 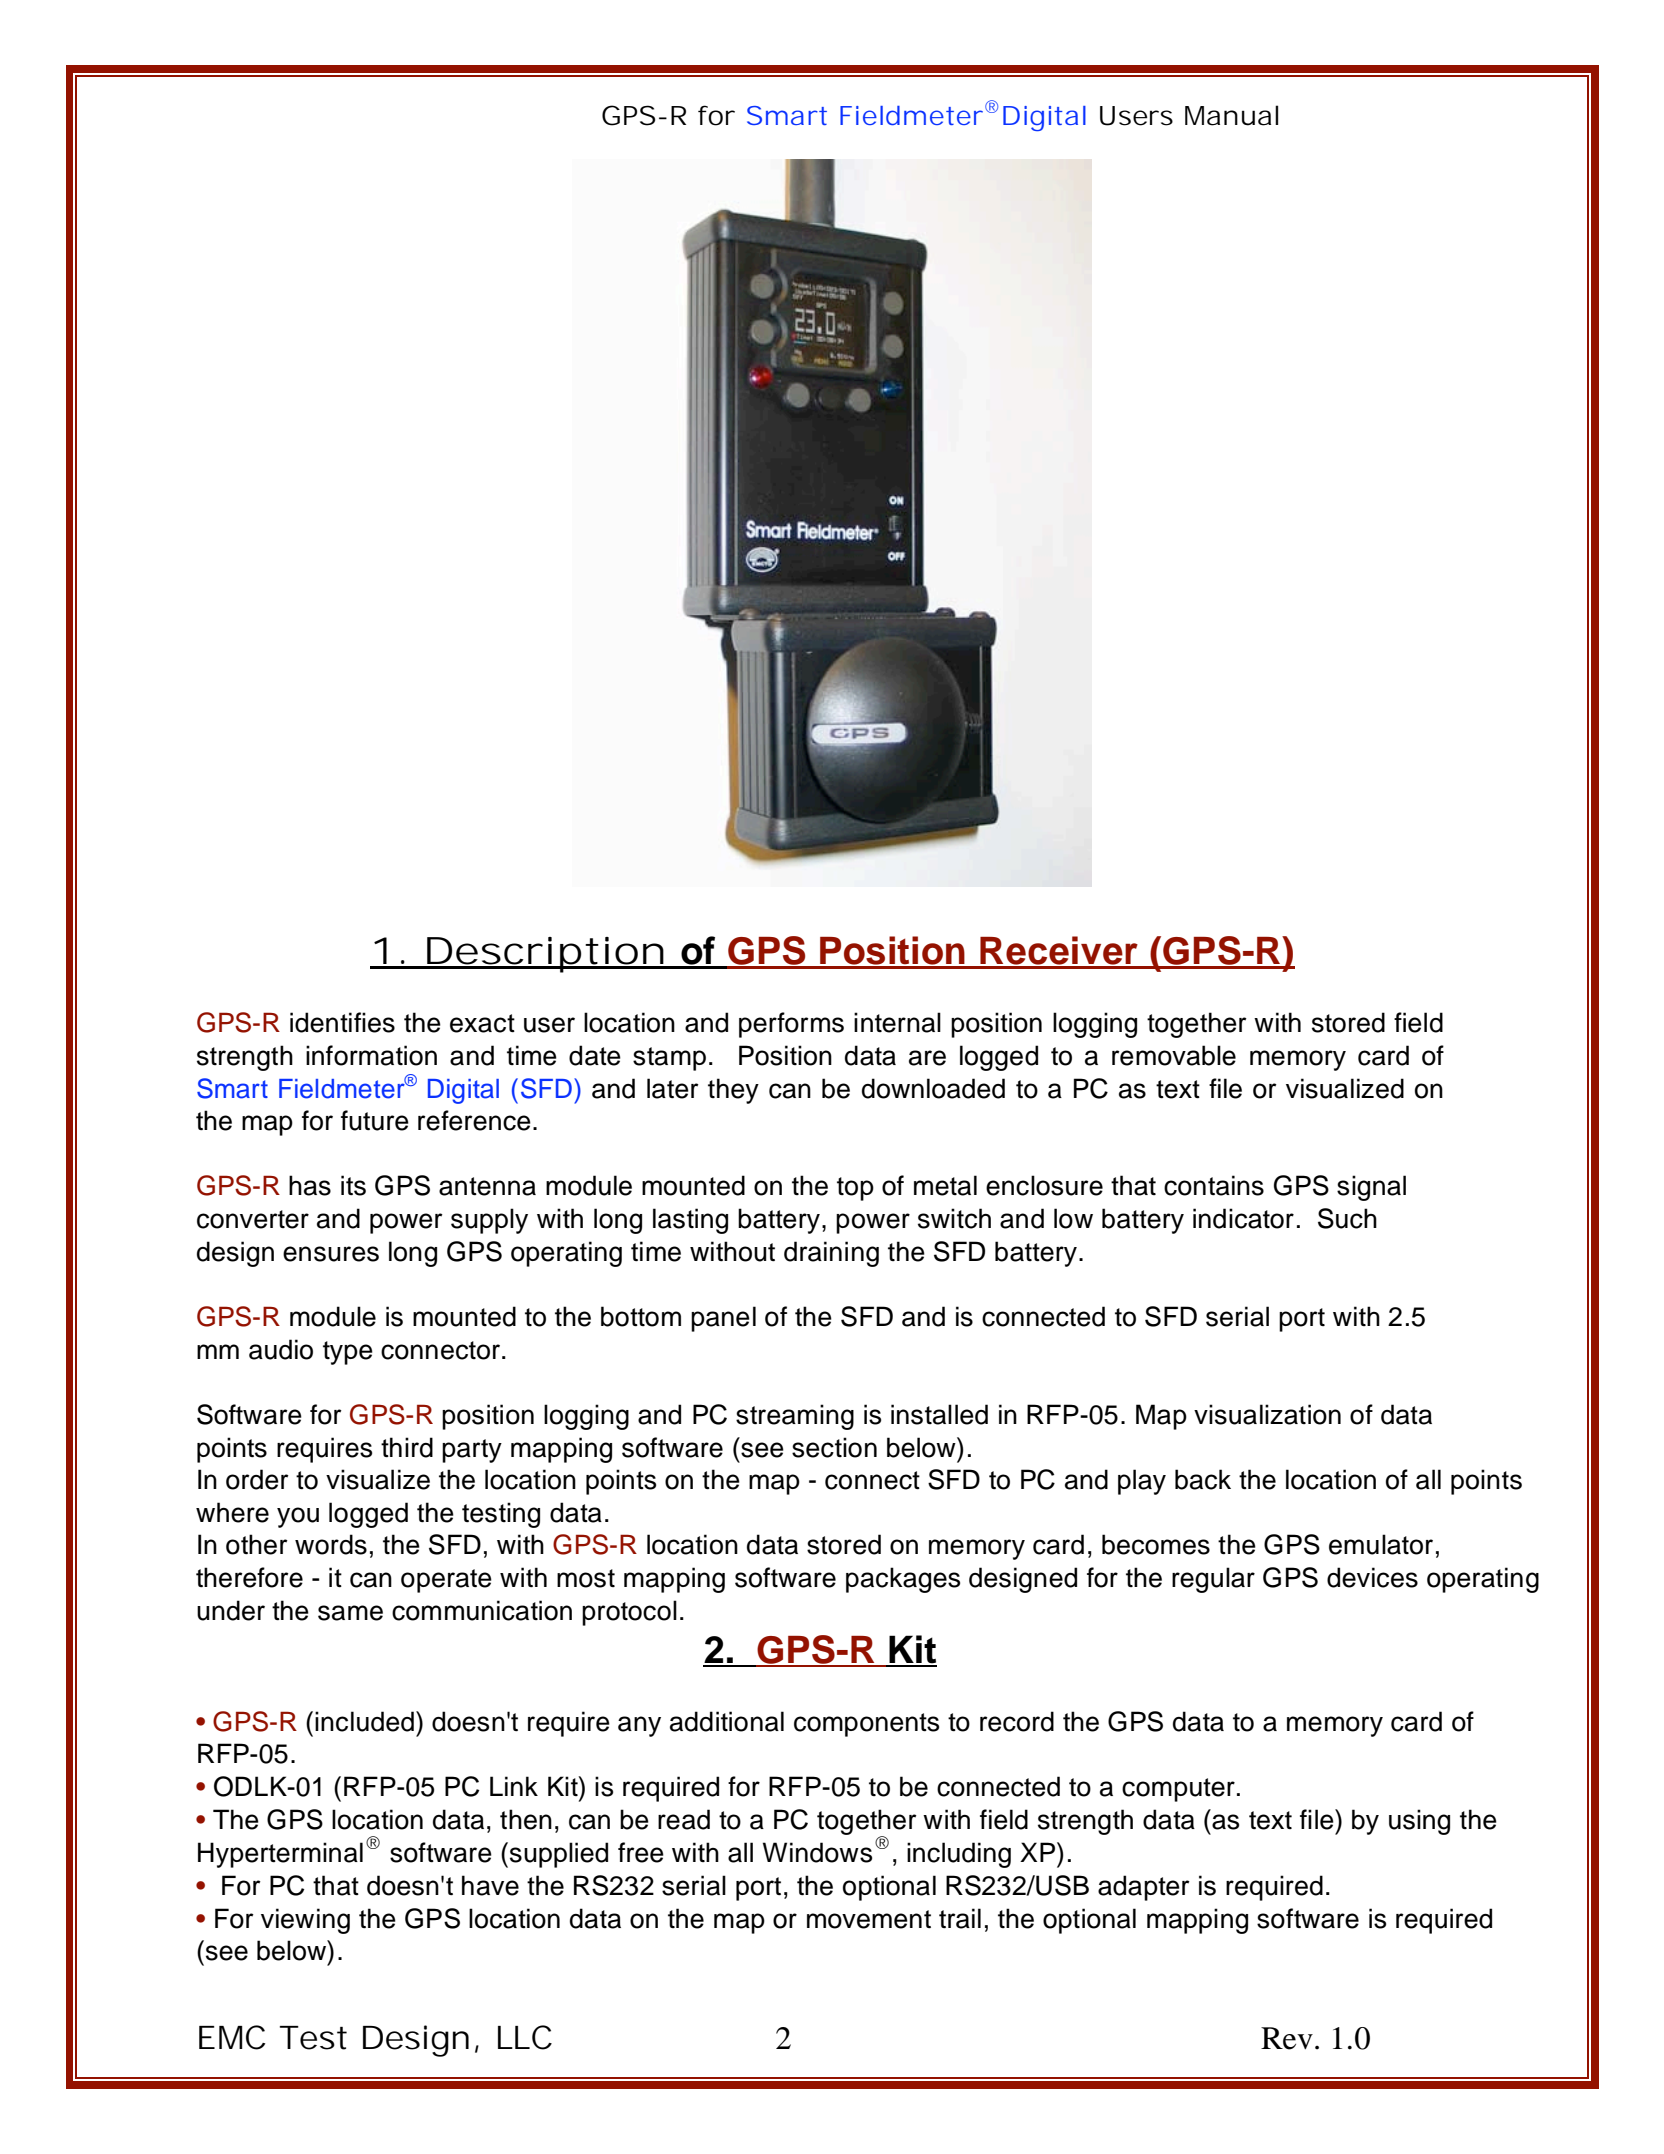 What do you see at coordinates (791, 1025) in the image?
I see `performs` at bounding box center [791, 1025].
